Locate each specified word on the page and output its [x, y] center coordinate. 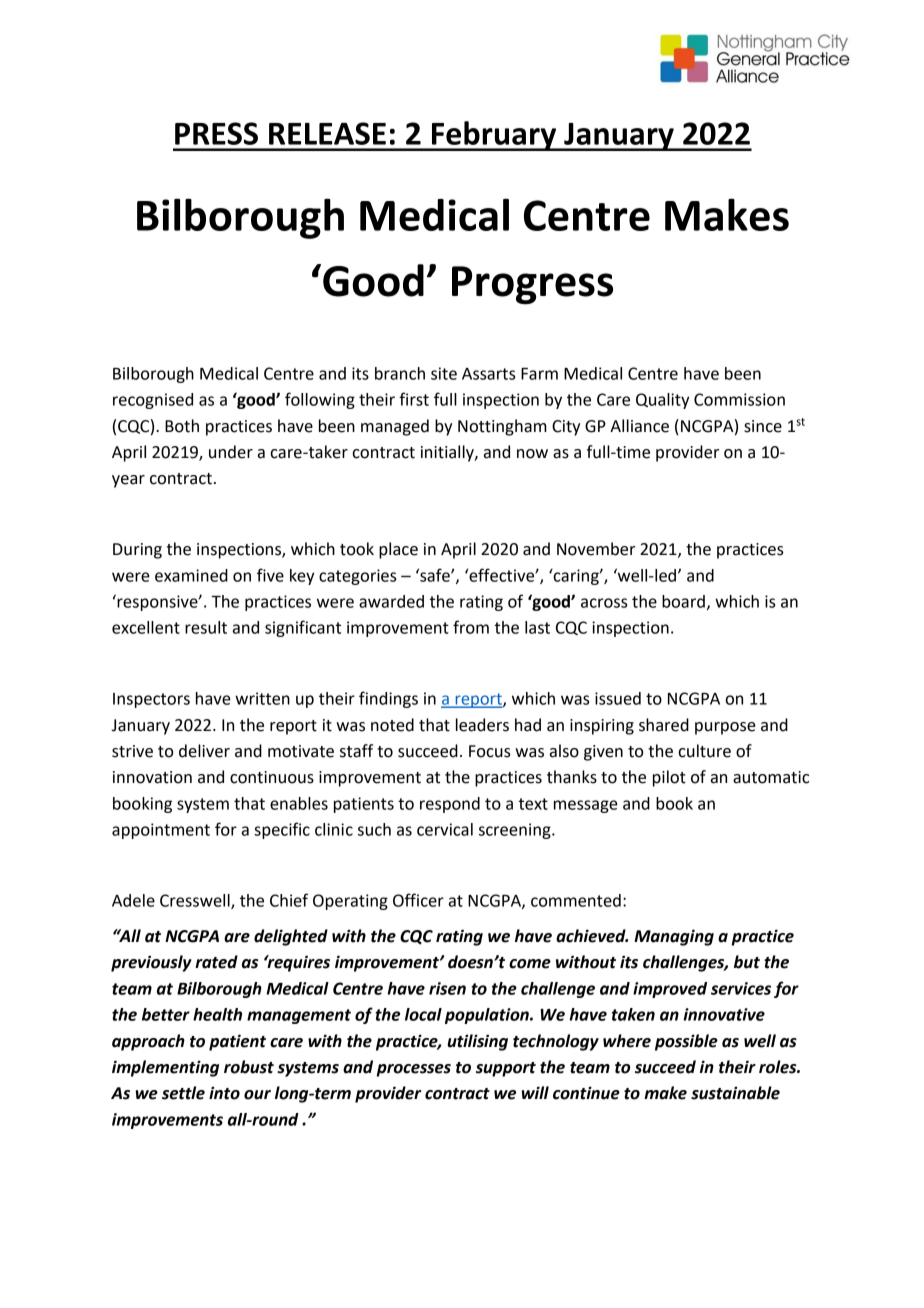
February [494, 136]
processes [413, 1070]
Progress [532, 285]
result [206, 627]
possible [686, 1042]
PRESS [216, 133]
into [224, 1093]
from [471, 627]
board [683, 601]
